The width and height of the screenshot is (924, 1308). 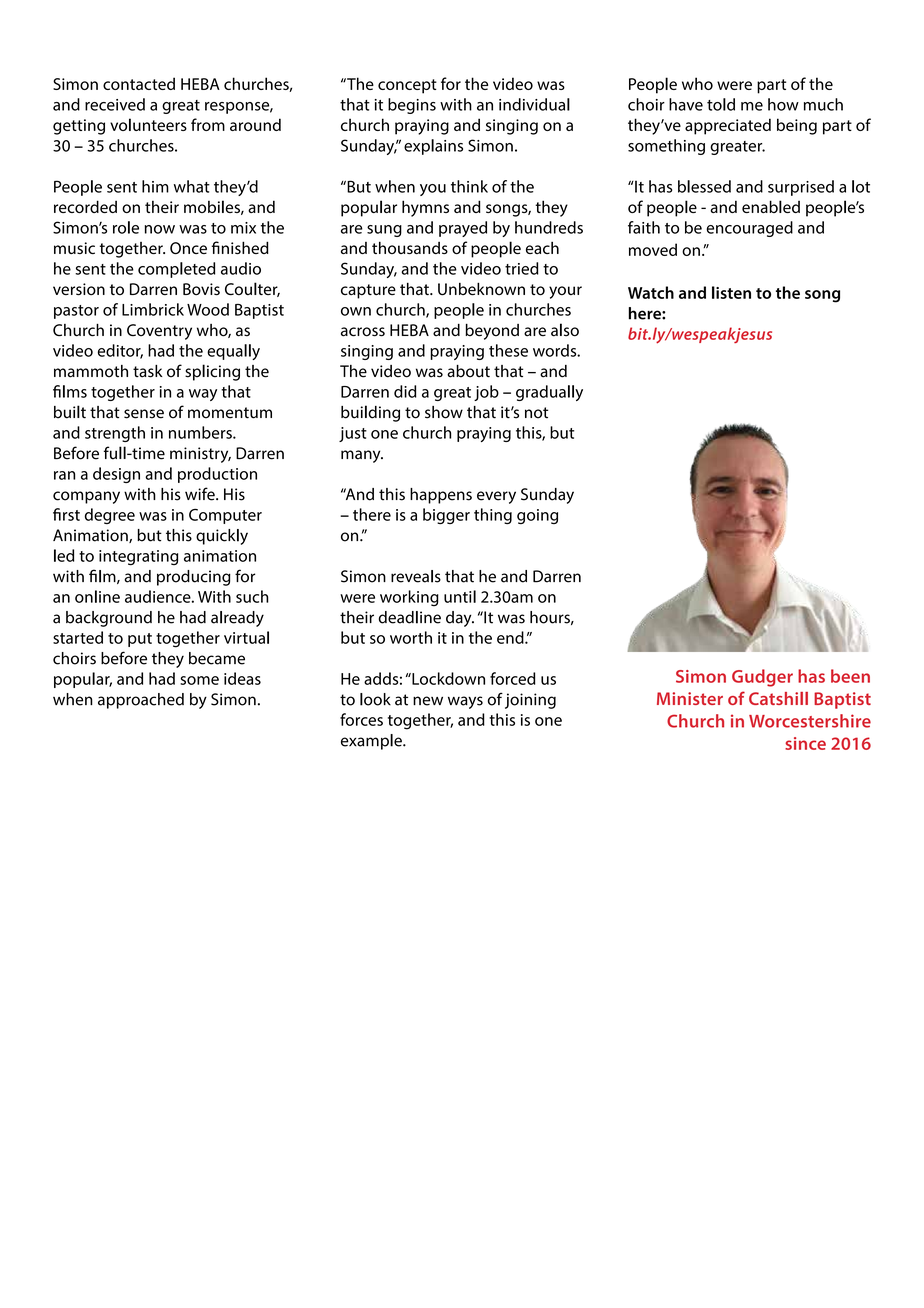 What do you see at coordinates (141, 701) in the screenshot?
I see `approached` at bounding box center [141, 701].
